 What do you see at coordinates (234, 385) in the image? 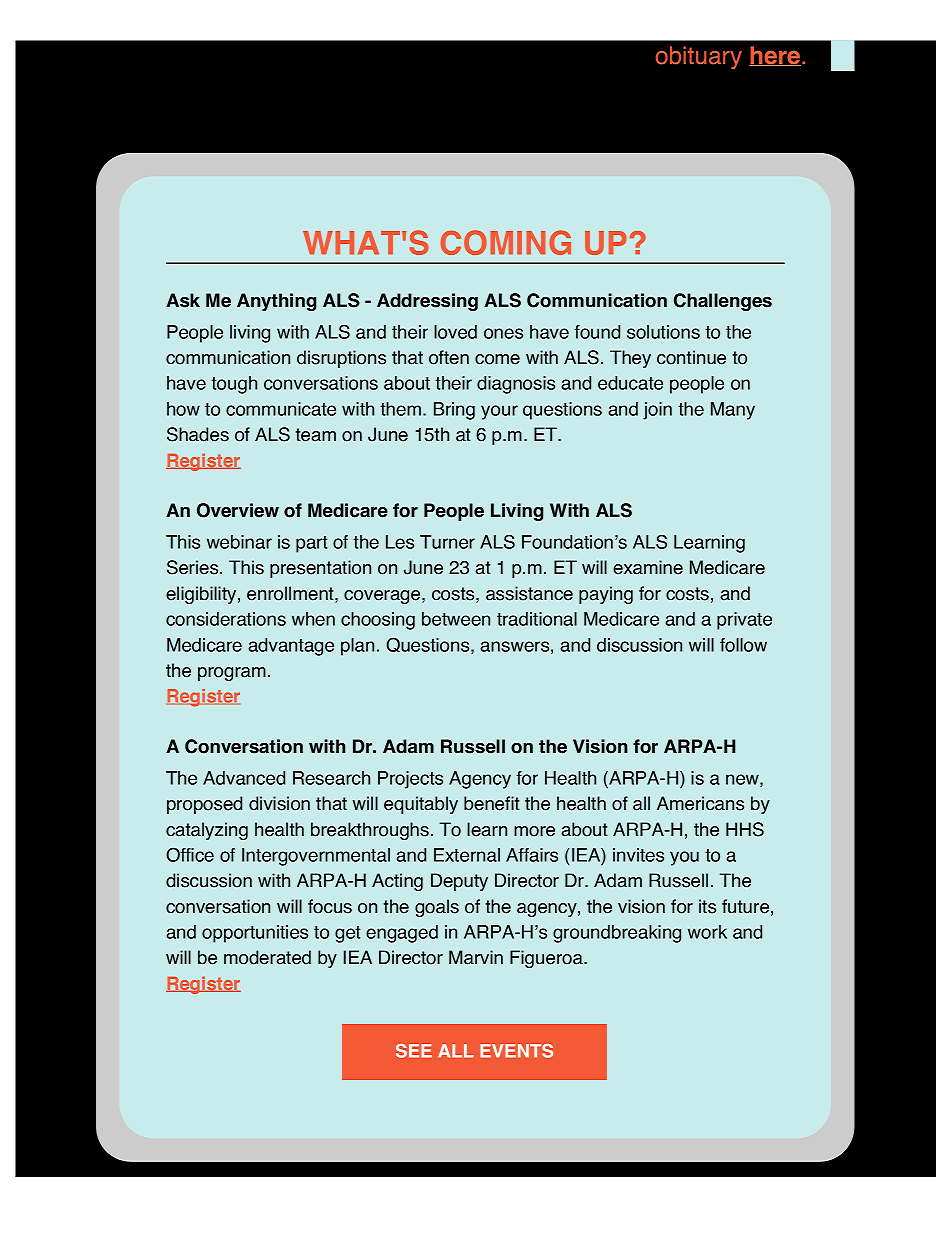
I see `tough` at bounding box center [234, 385].
